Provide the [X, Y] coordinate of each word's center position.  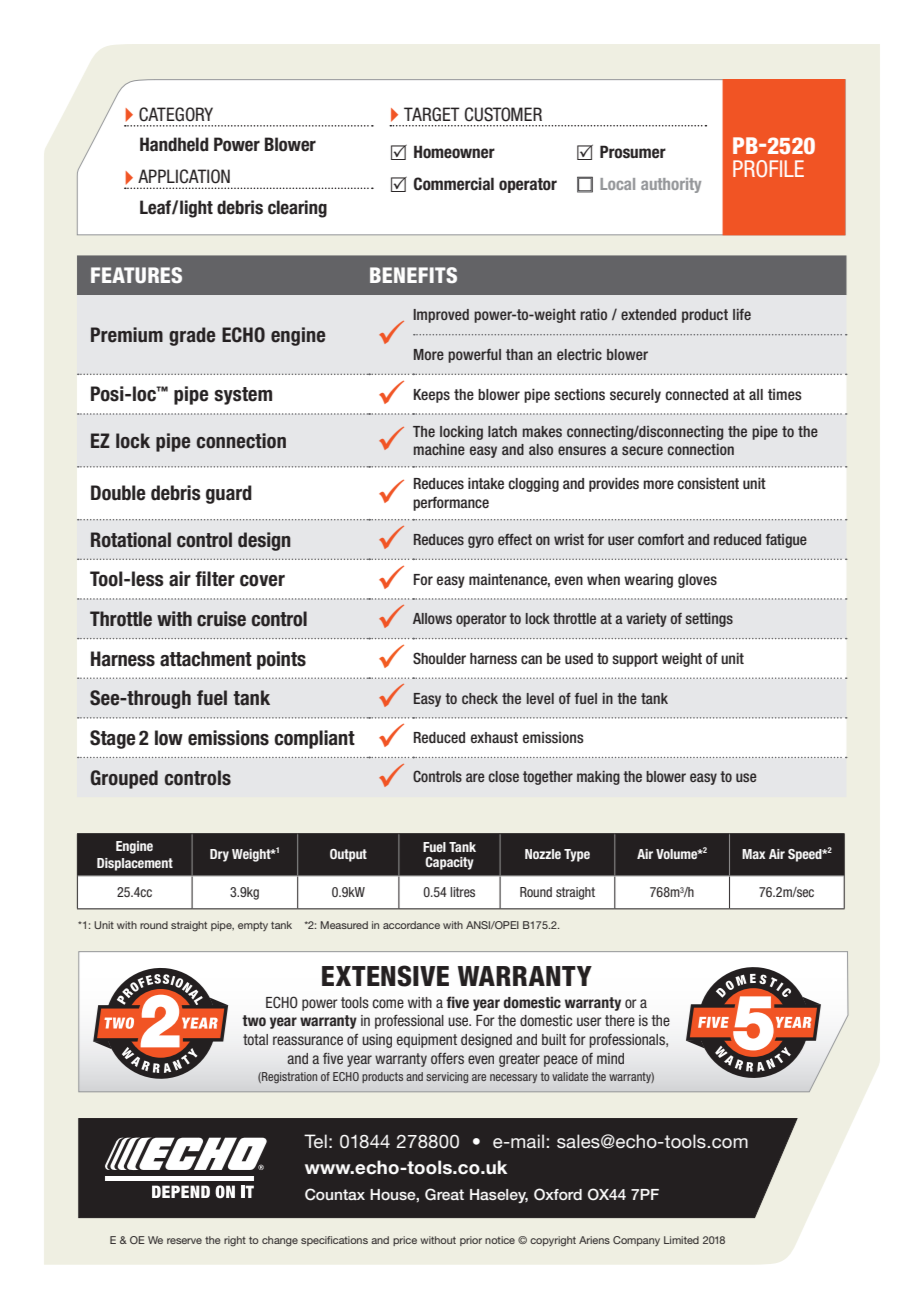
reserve [184, 1241]
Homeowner [454, 152]
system [243, 396]
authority [671, 185]
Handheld [174, 144]
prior [471, 1241]
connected [696, 394]
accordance [411, 925]
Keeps [432, 396]
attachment [206, 659]
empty [253, 926]
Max [754, 854]
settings [709, 620]
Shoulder [439, 658]
